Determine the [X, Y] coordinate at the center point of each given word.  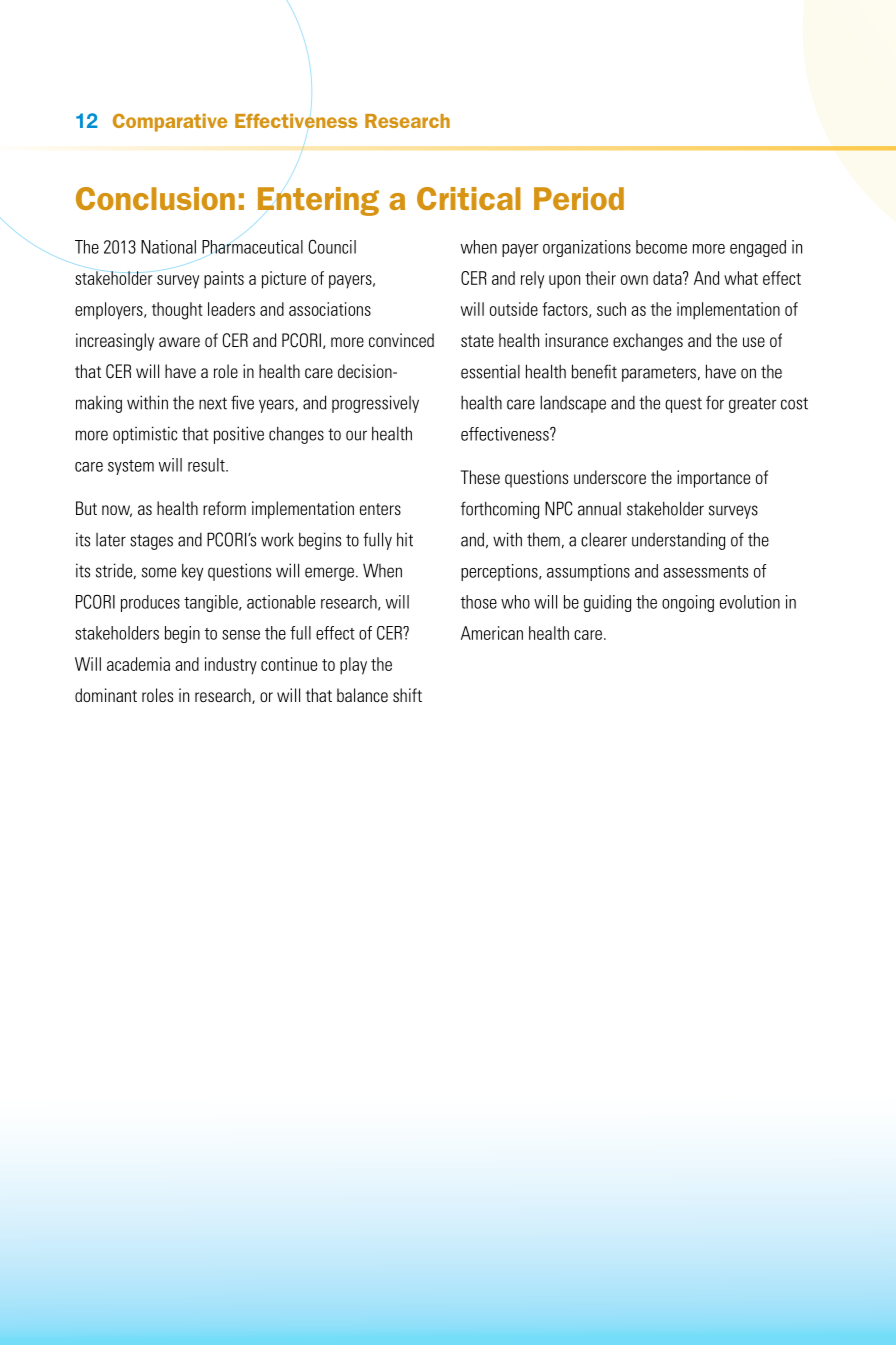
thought [177, 311]
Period [579, 198]
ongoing [688, 603]
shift [407, 695]
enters [380, 509]
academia [138, 664]
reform [224, 508]
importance [713, 479]
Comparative [170, 122]
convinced [401, 340]
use [754, 342]
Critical [469, 198]
